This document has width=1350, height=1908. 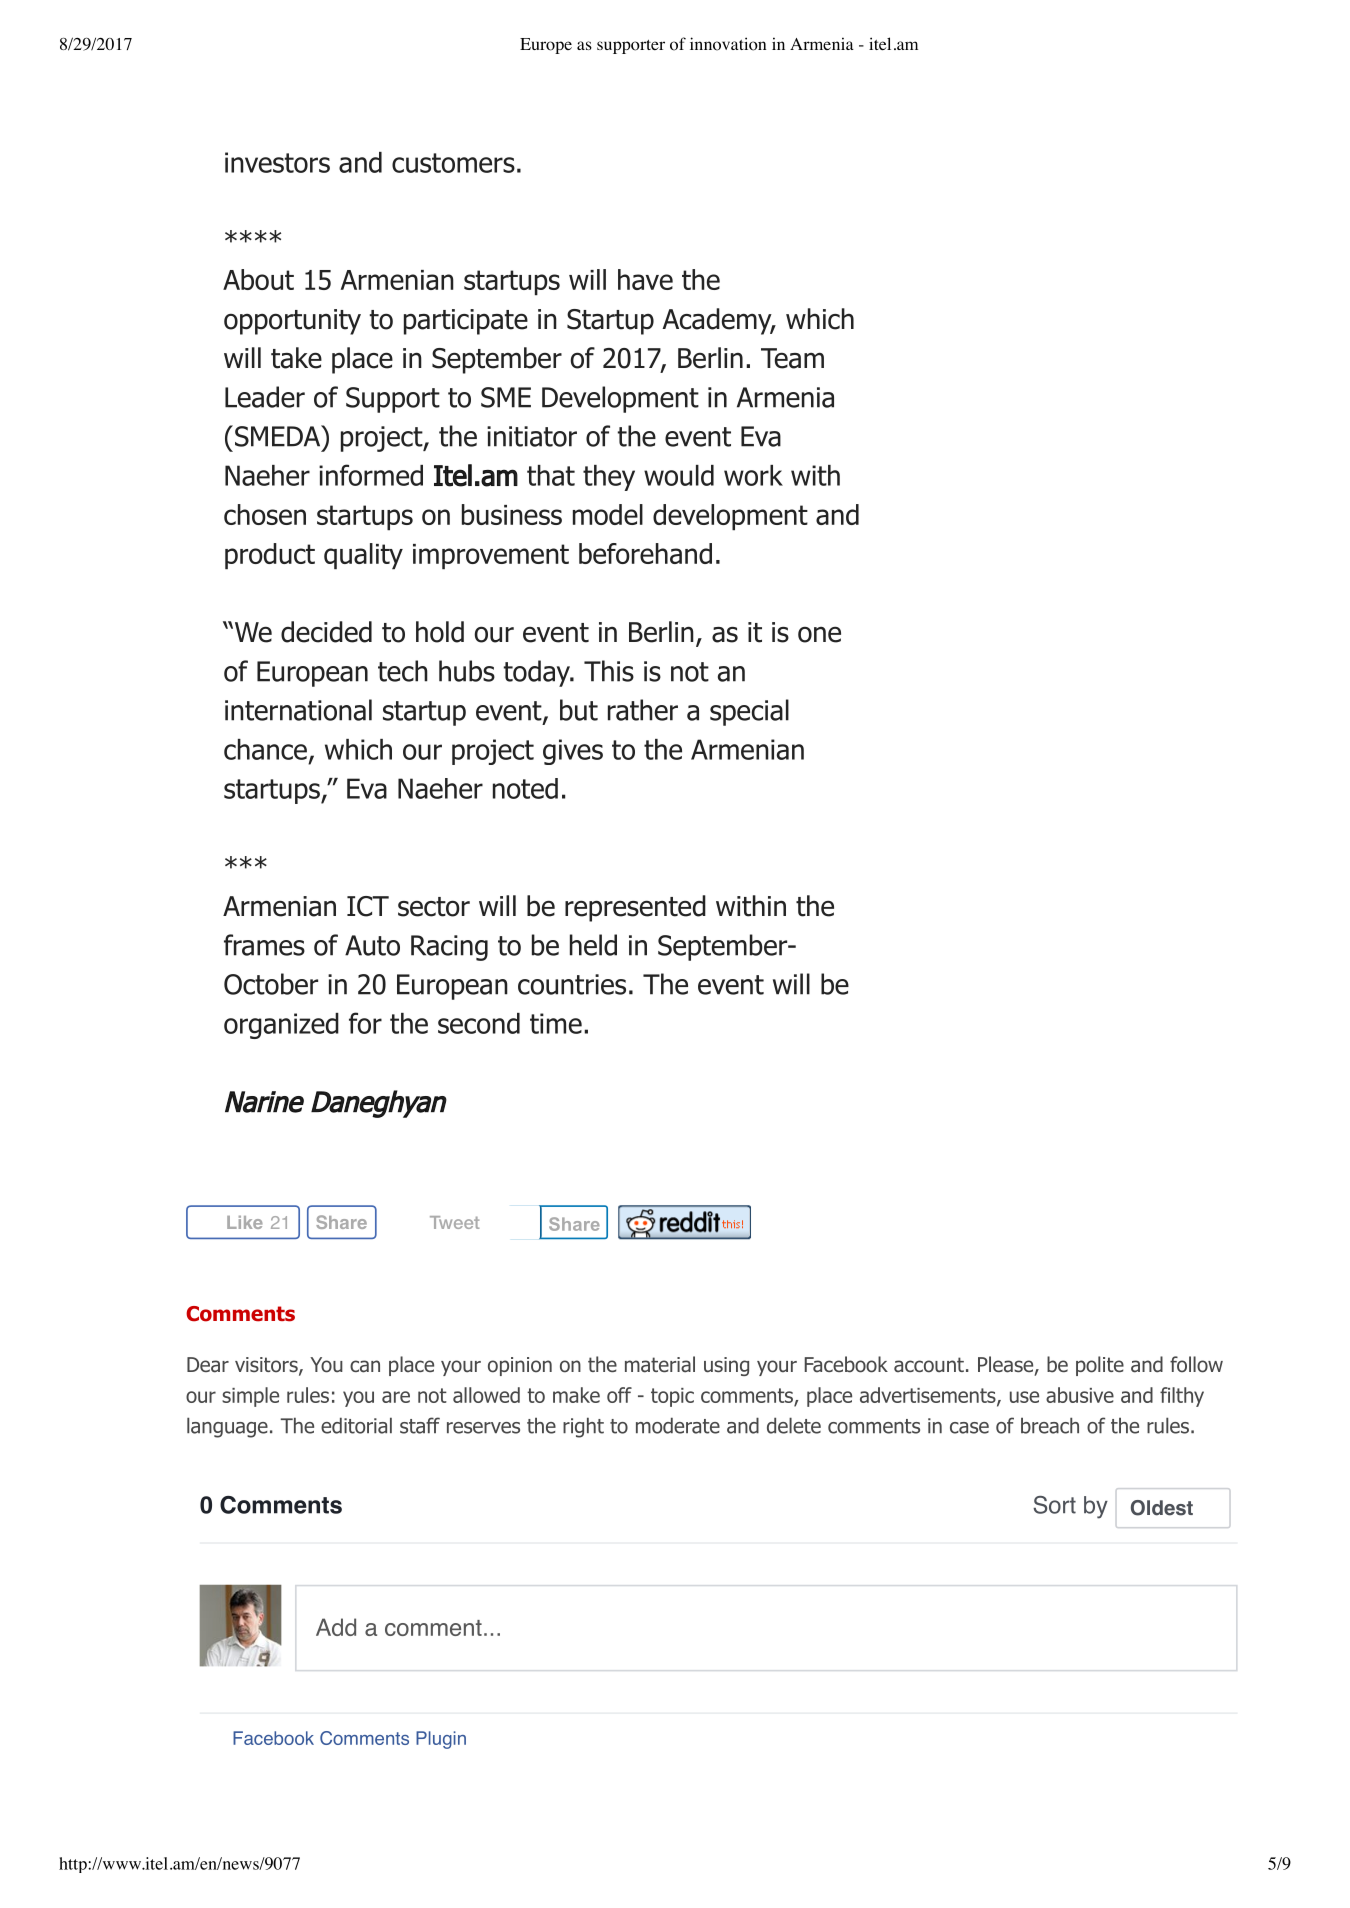 What do you see at coordinates (368, 906) in the document?
I see `ICT` at bounding box center [368, 906].
